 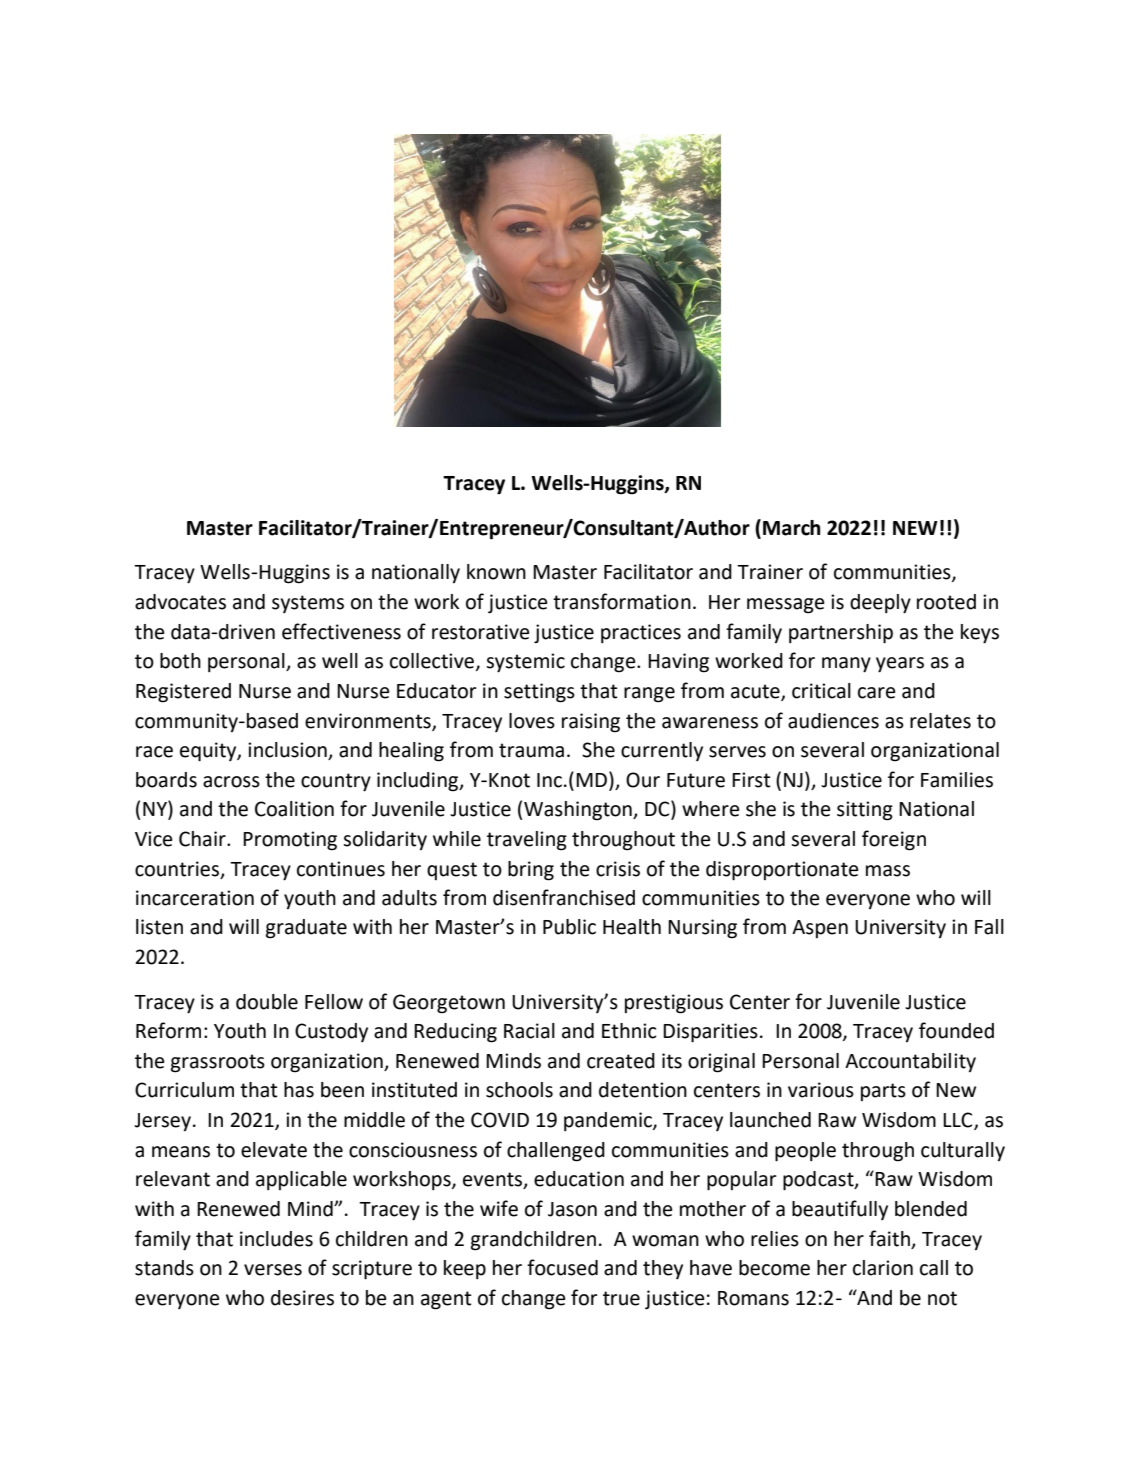 I want to click on focused, so click(x=562, y=1267).
